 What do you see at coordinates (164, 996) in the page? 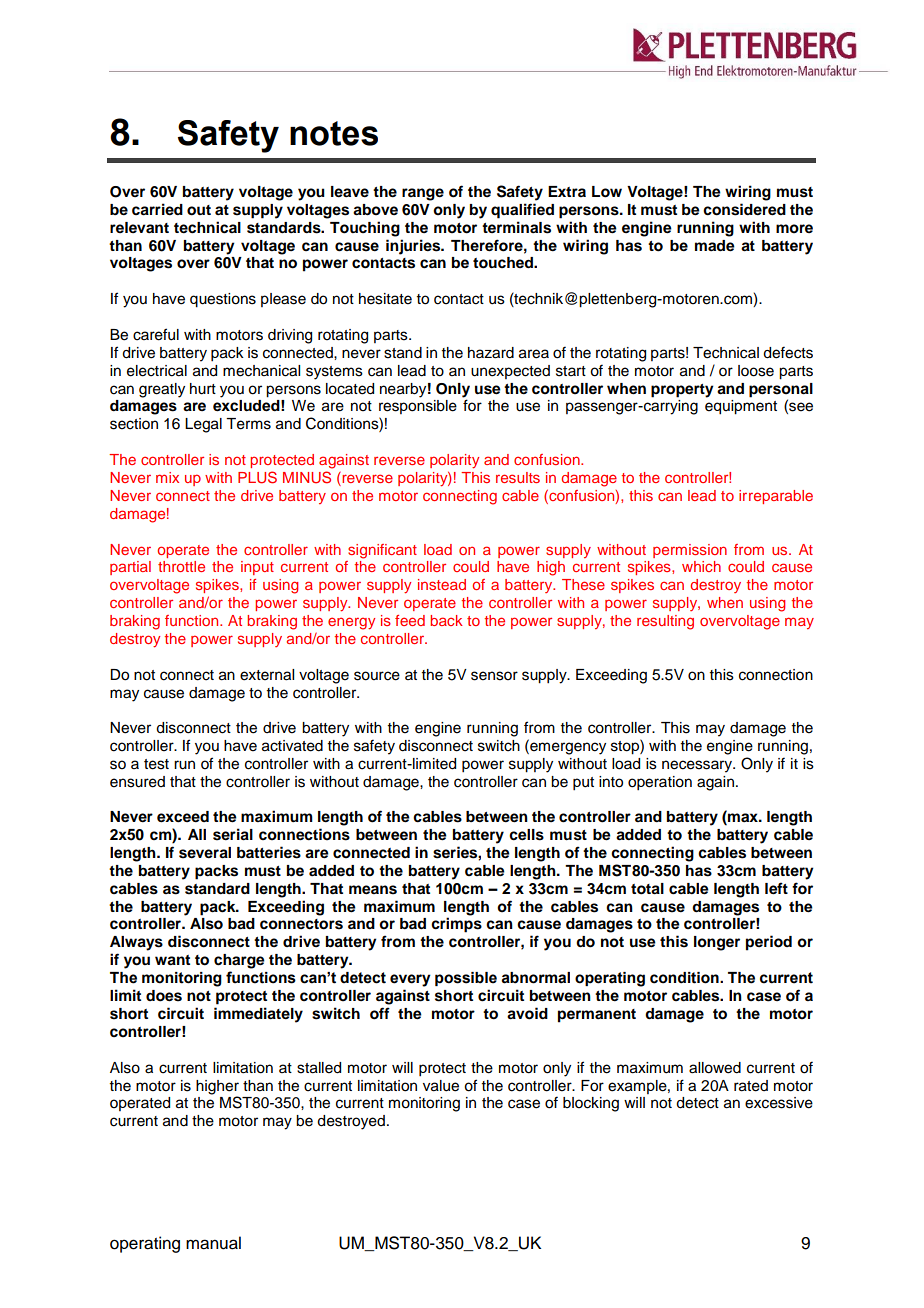
I see `does` at bounding box center [164, 996].
